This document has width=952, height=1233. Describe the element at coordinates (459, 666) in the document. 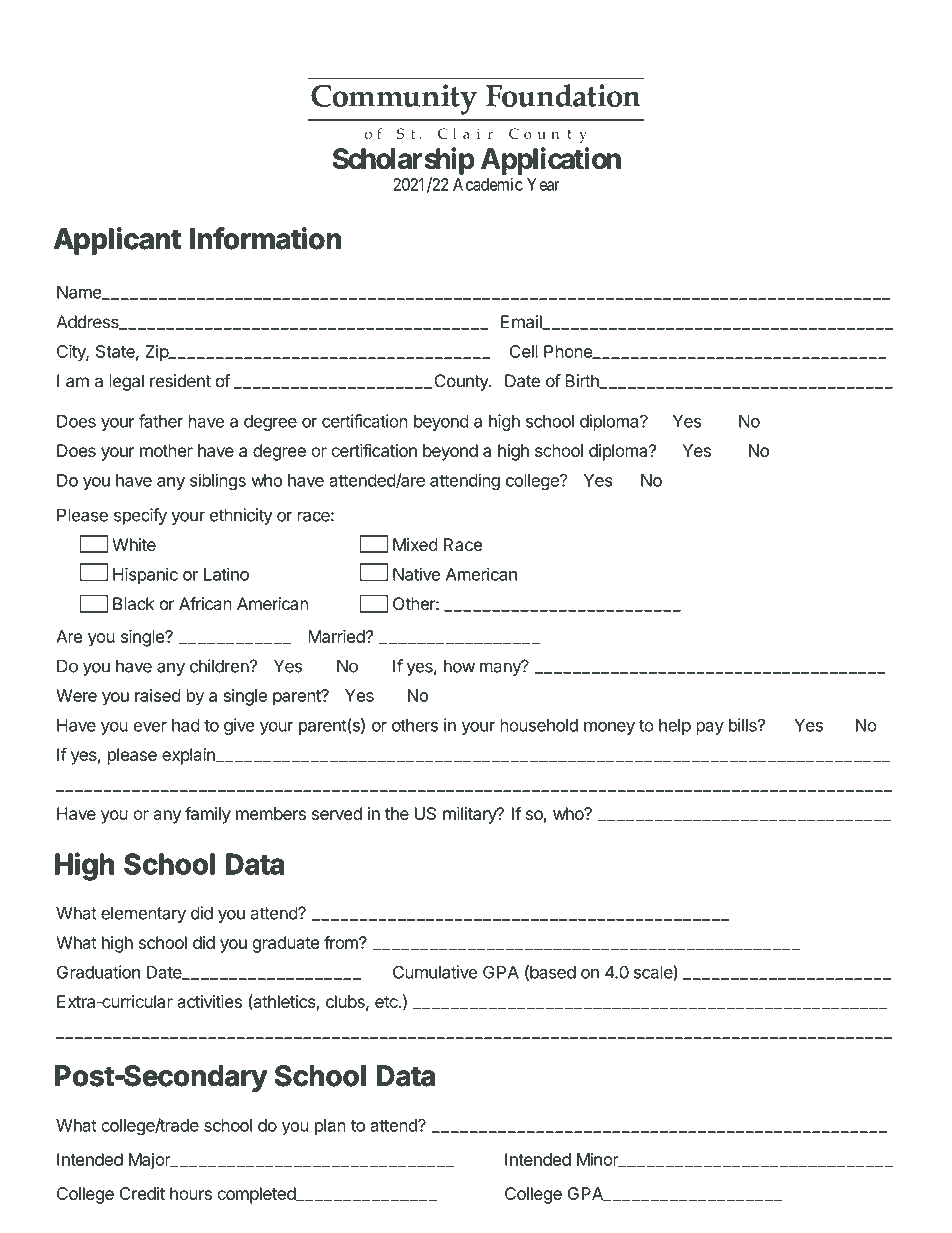

I see `how` at that location.
